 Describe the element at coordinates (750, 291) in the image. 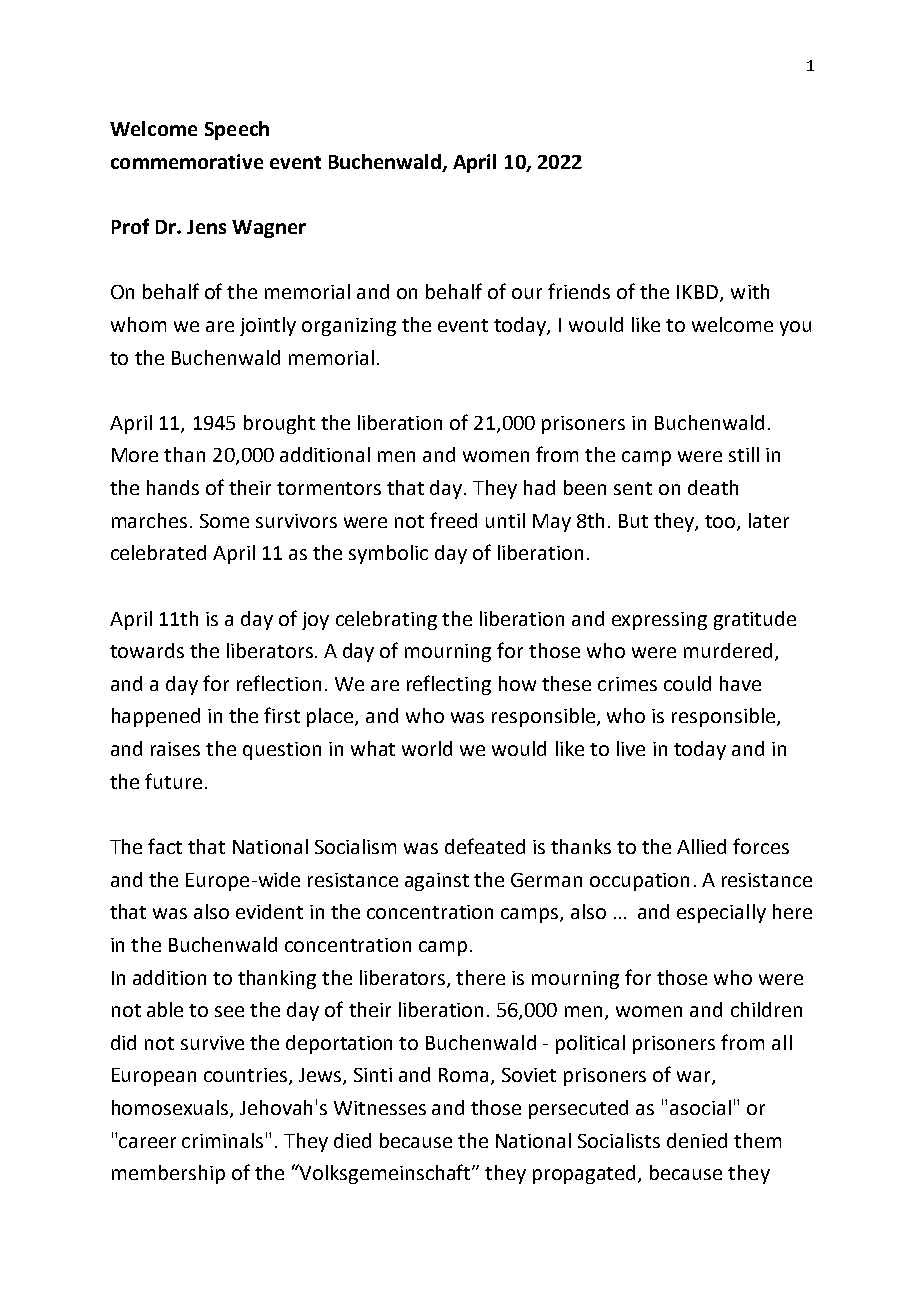

I see `with` at that location.
